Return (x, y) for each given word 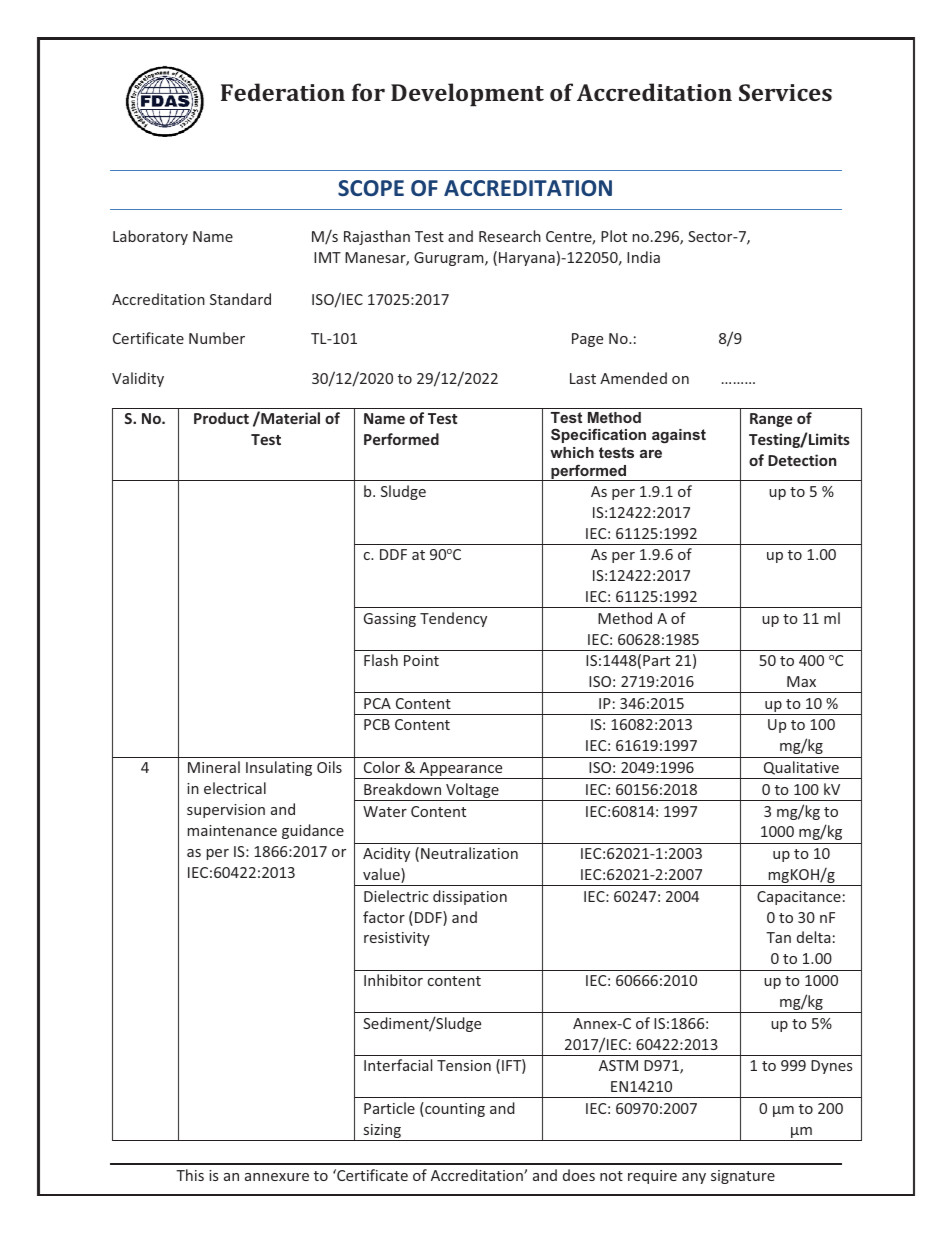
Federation (283, 92)
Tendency (453, 619)
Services (785, 92)
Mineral (214, 767)
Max (801, 681)
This (190, 1175)
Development (467, 94)
